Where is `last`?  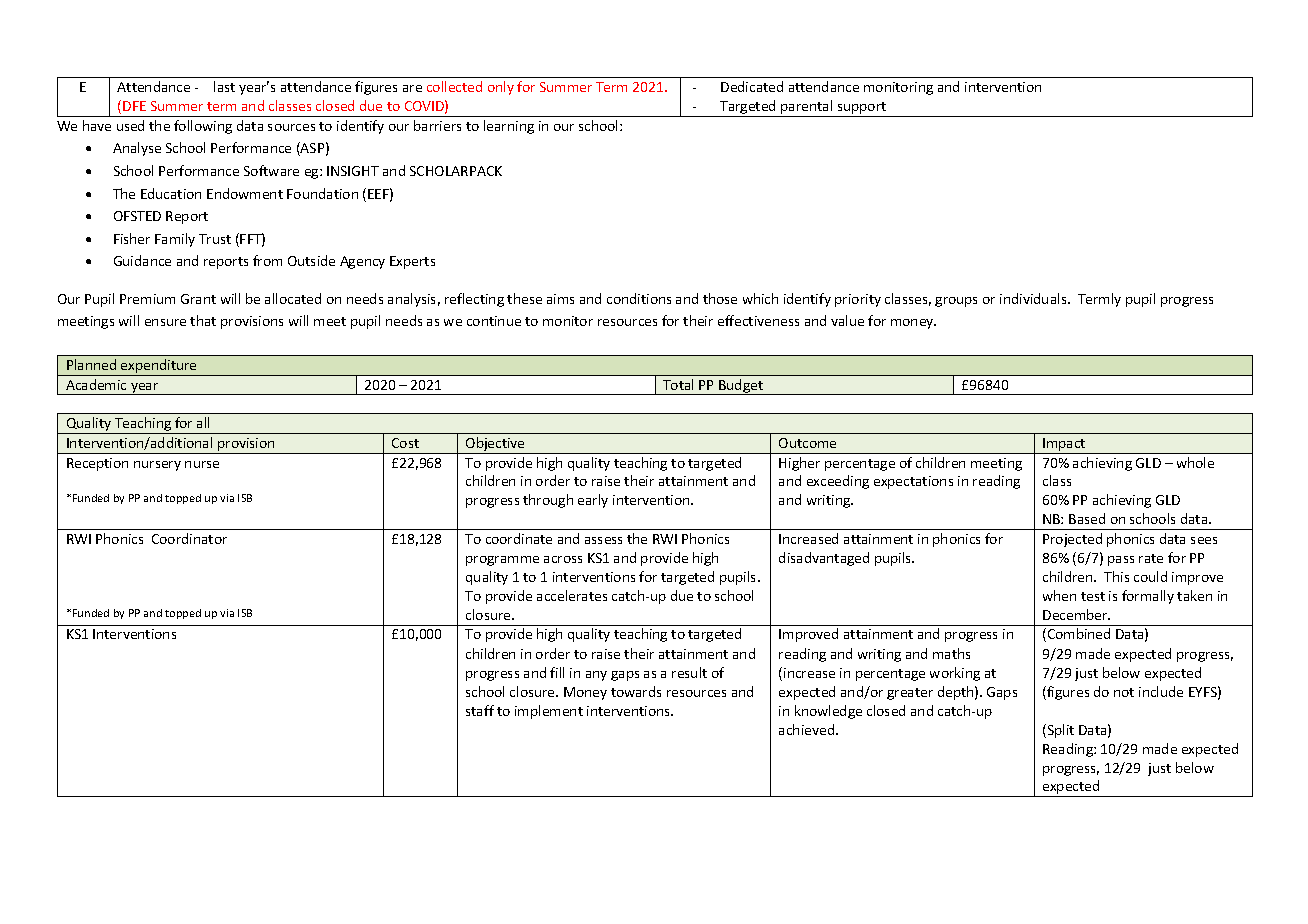 last is located at coordinates (224, 86).
